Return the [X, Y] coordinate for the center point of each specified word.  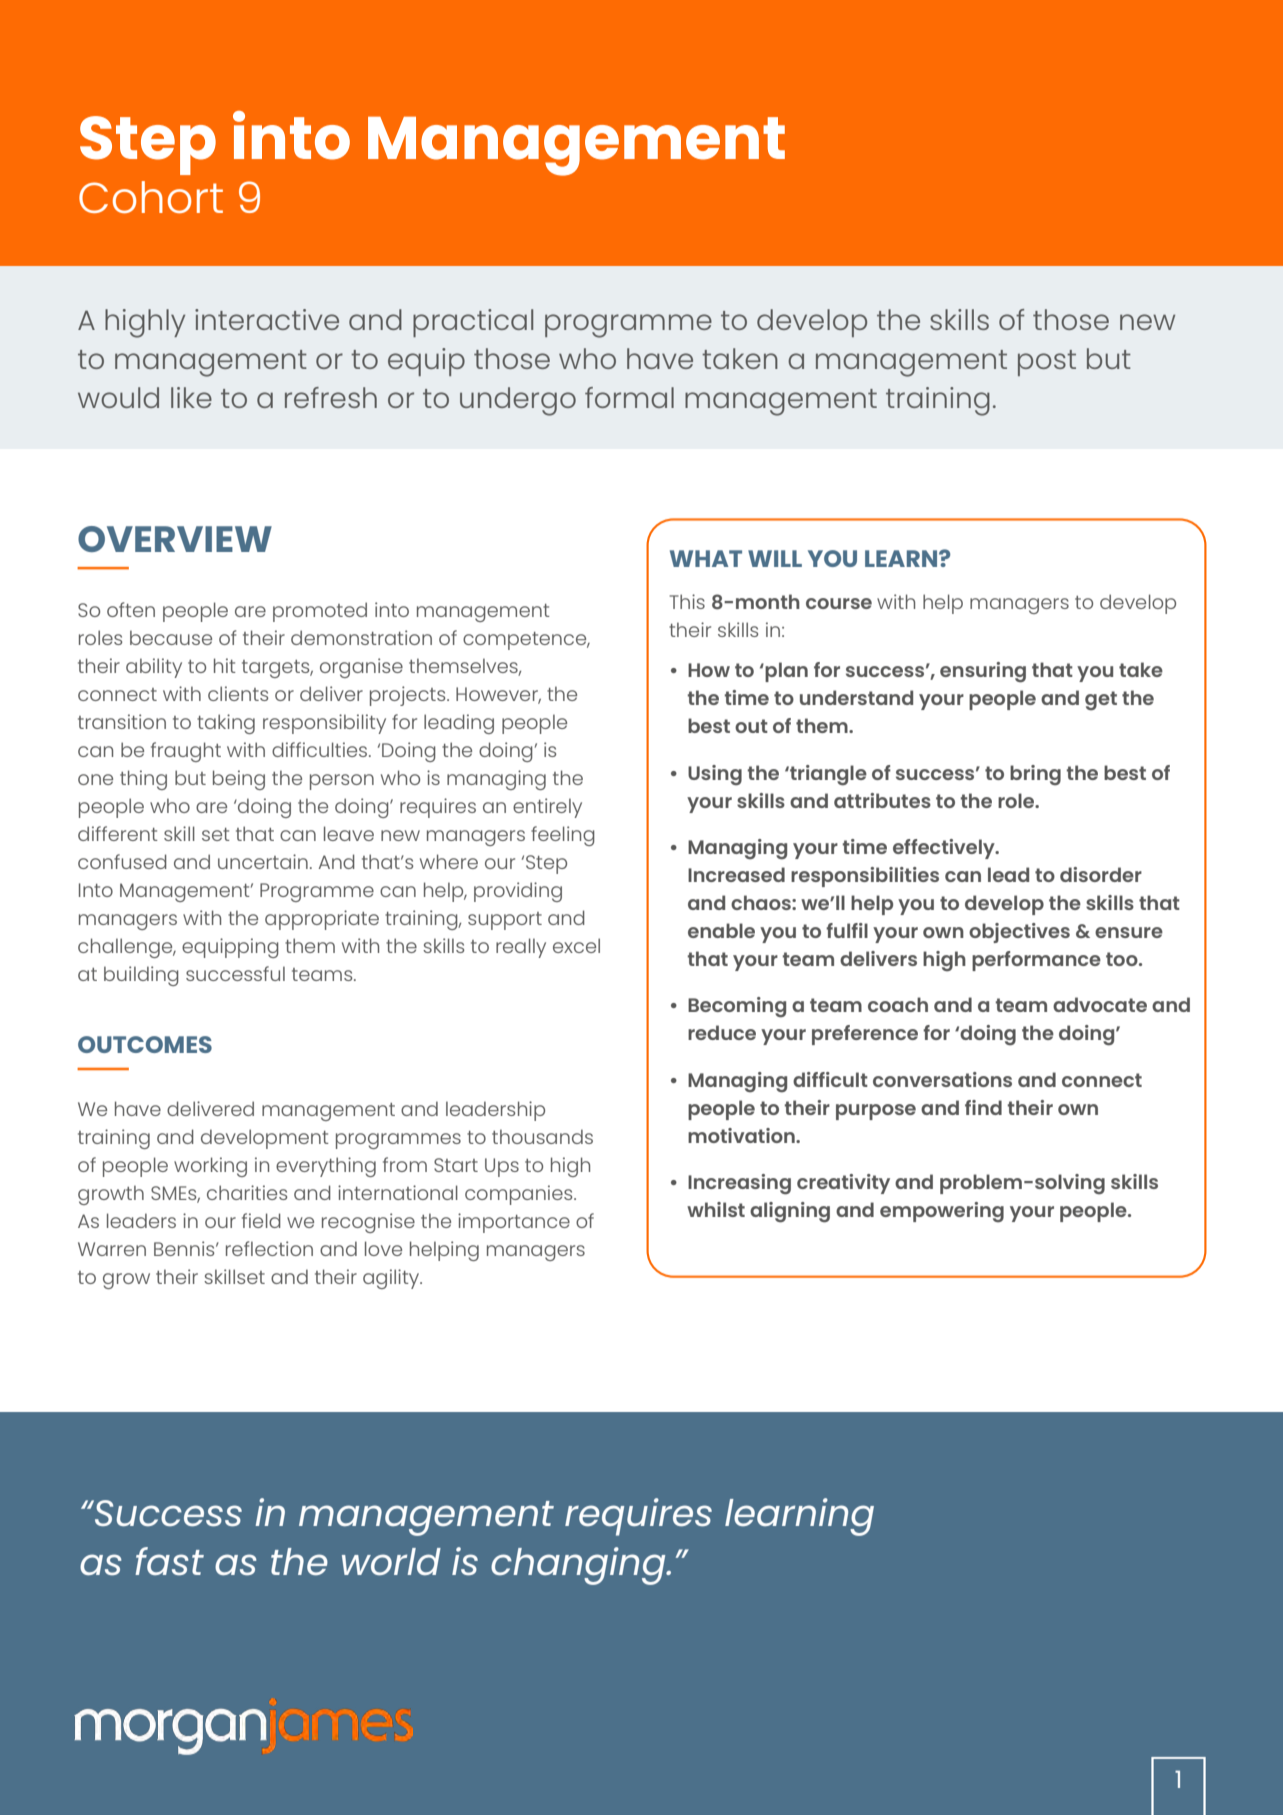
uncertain [263, 861]
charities [247, 1192]
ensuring [983, 672]
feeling [563, 836]
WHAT [706, 558]
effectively [945, 849]
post [1047, 363]
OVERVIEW [175, 539]
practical [473, 323]
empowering [942, 1212]
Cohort [151, 197]
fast [169, 1561]
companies [520, 1195]
